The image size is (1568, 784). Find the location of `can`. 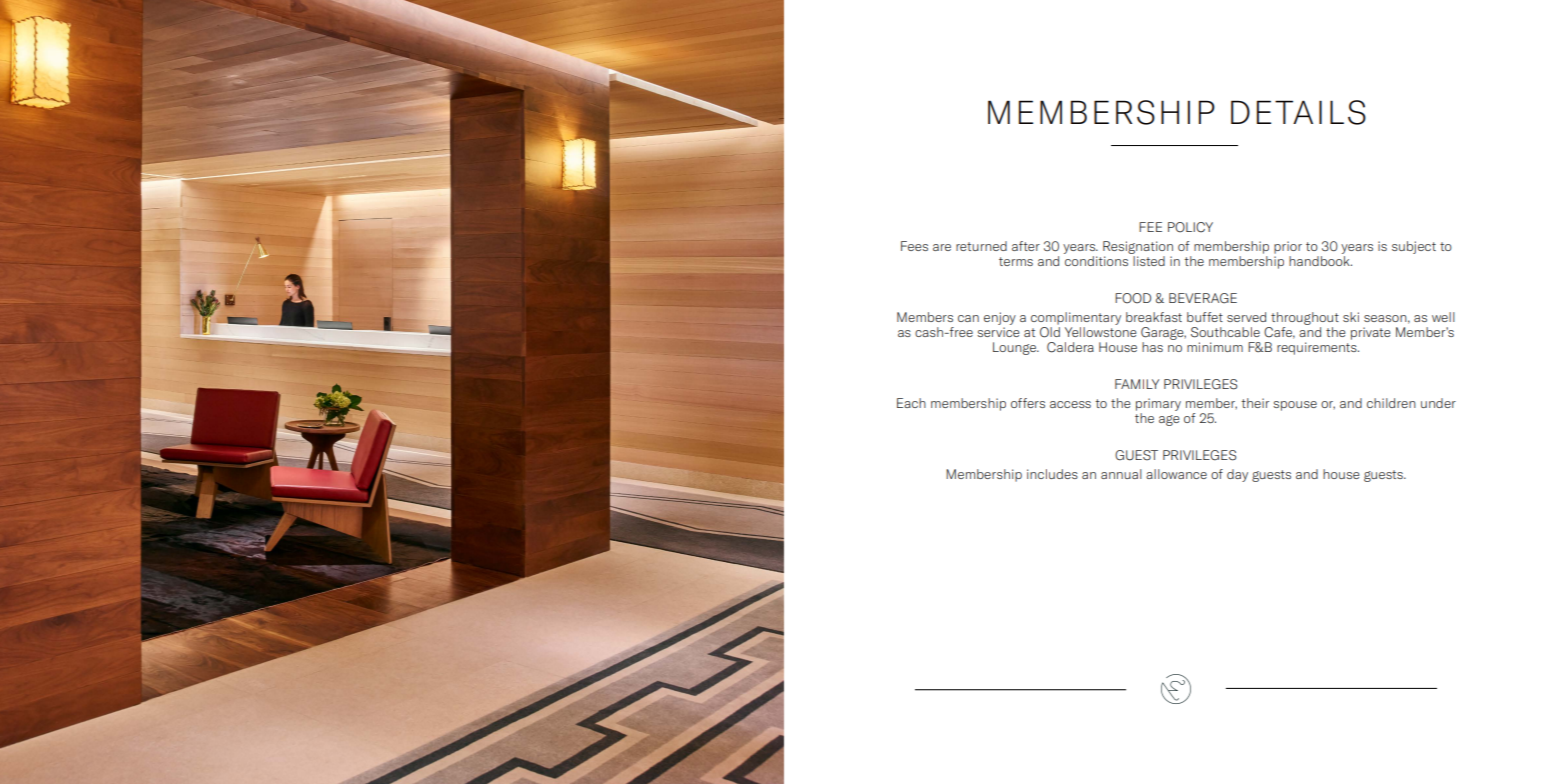

can is located at coordinates (968, 318).
